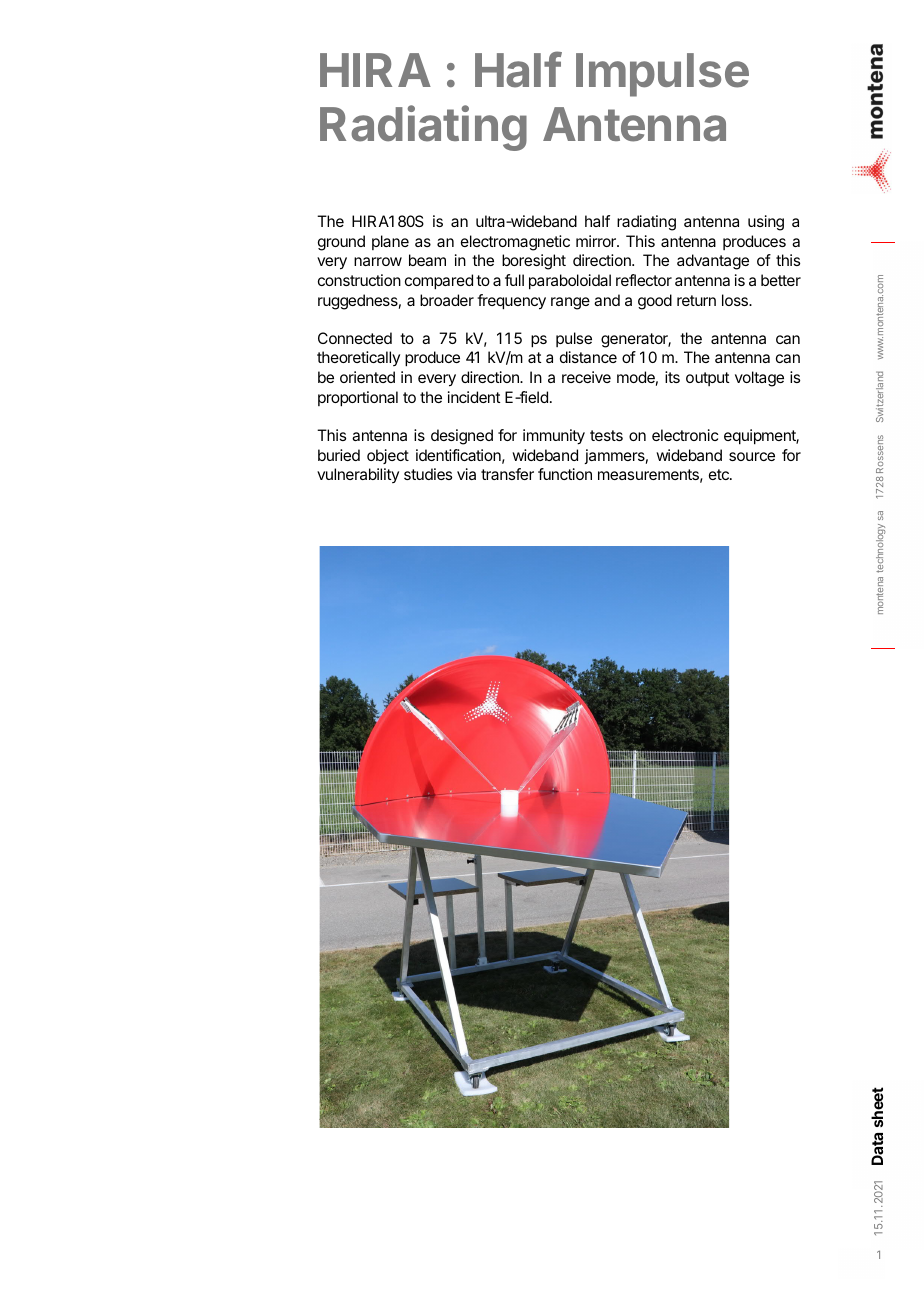  What do you see at coordinates (367, 377) in the screenshot?
I see `oriented` at bounding box center [367, 377].
